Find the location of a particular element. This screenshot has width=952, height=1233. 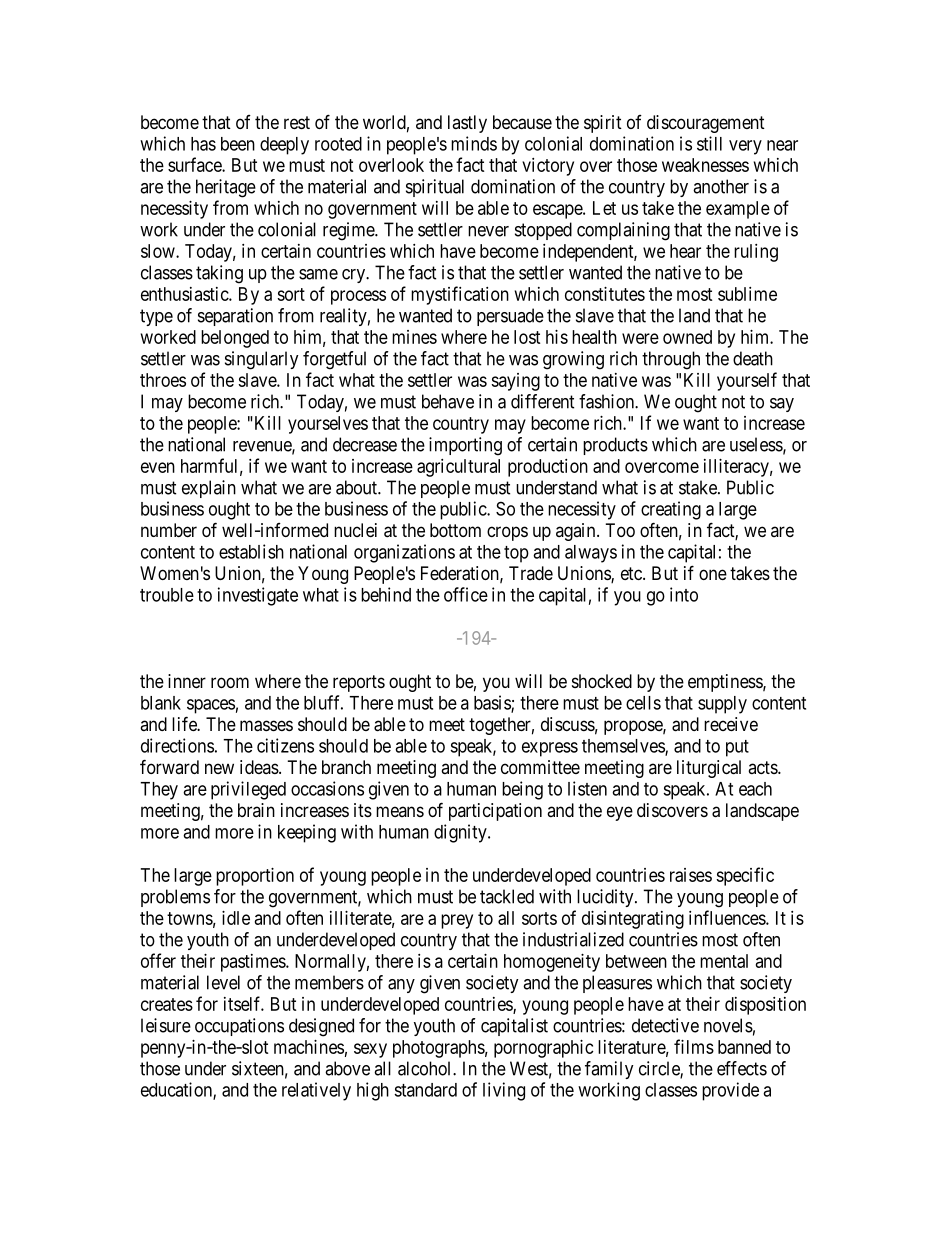

been is located at coordinates (238, 144).
